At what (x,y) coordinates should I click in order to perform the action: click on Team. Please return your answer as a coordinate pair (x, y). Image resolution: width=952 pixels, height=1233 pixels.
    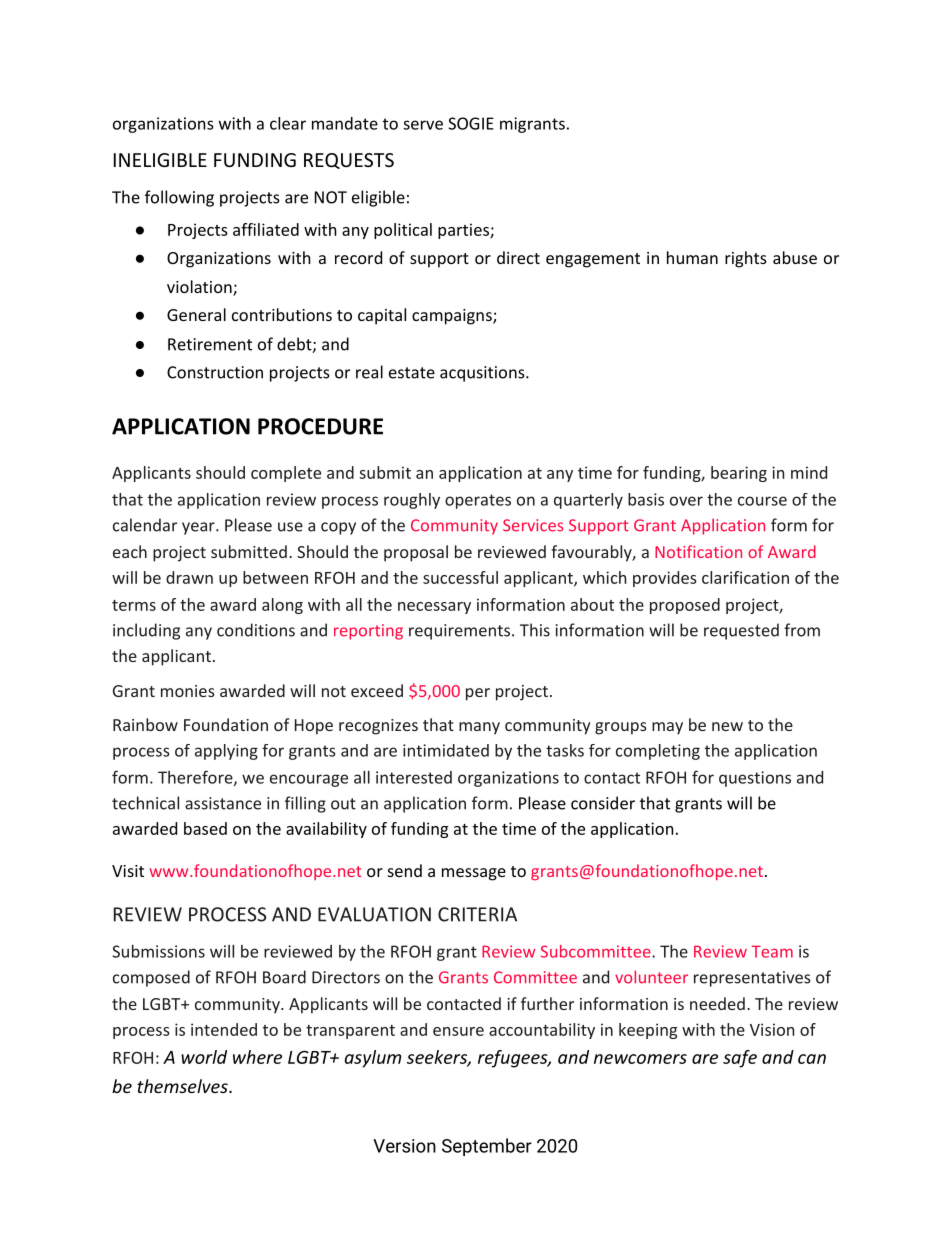
    Looking at the image, I should click on (772, 952).
